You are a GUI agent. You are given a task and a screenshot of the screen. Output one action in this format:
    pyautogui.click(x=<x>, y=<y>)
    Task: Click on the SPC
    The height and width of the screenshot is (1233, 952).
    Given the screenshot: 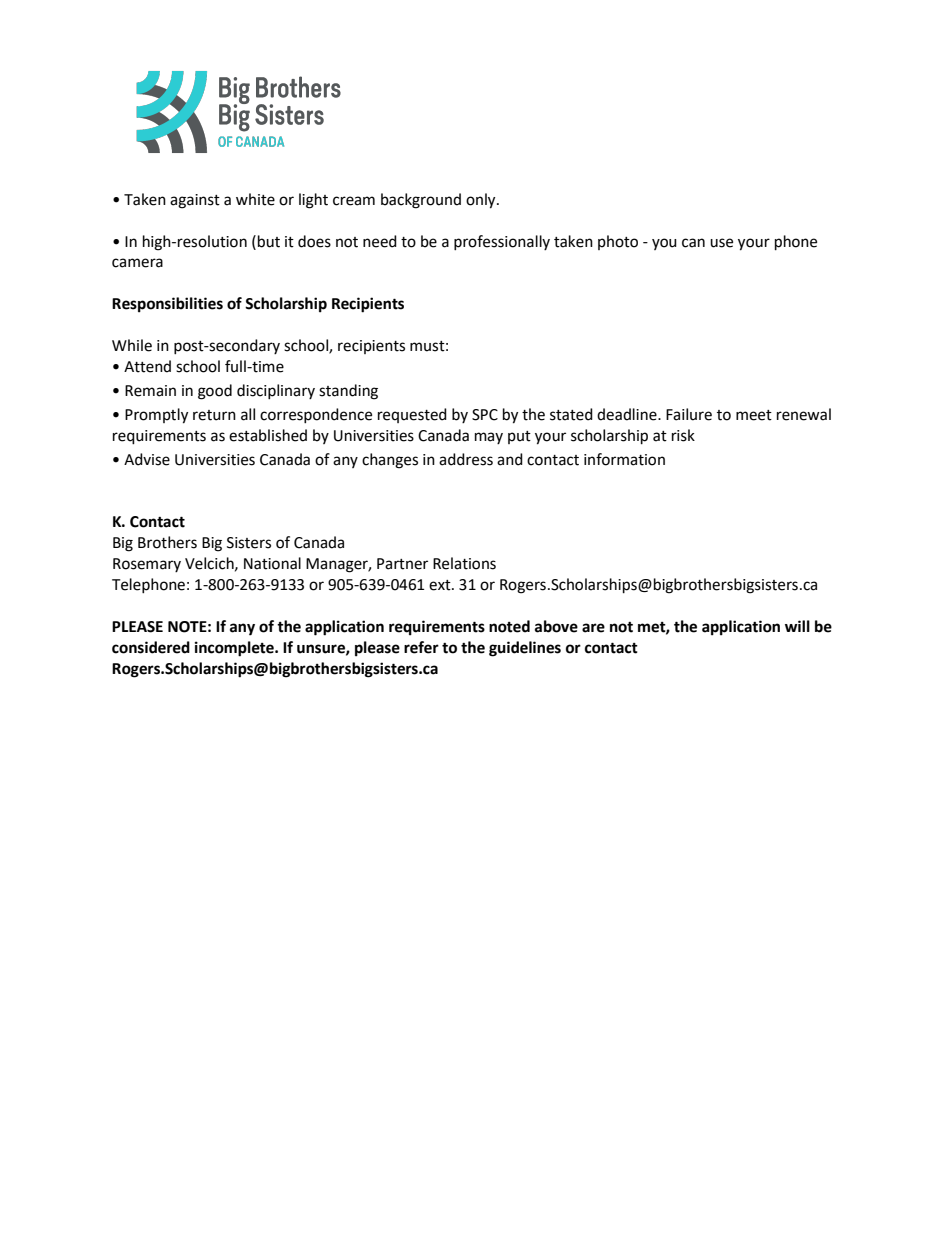 What is the action you would take?
    pyautogui.click(x=485, y=415)
